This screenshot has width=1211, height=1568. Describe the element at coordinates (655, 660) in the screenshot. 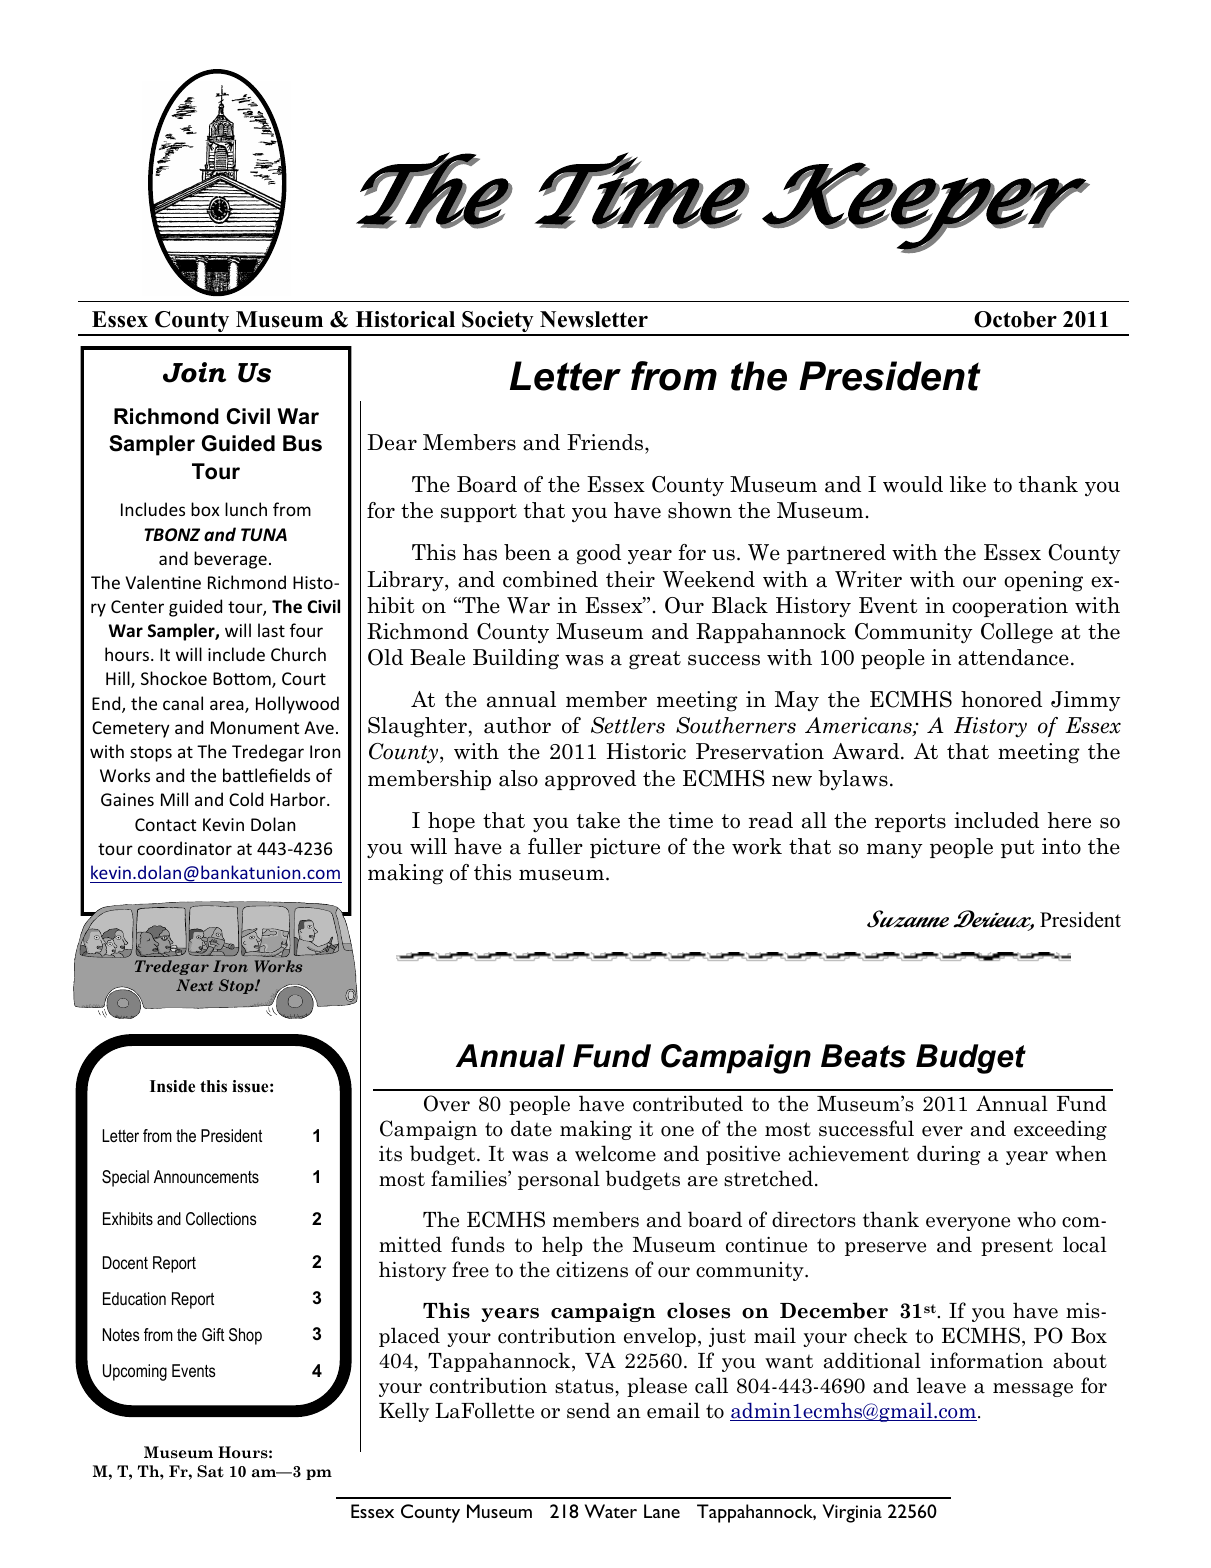

I see `great` at that location.
